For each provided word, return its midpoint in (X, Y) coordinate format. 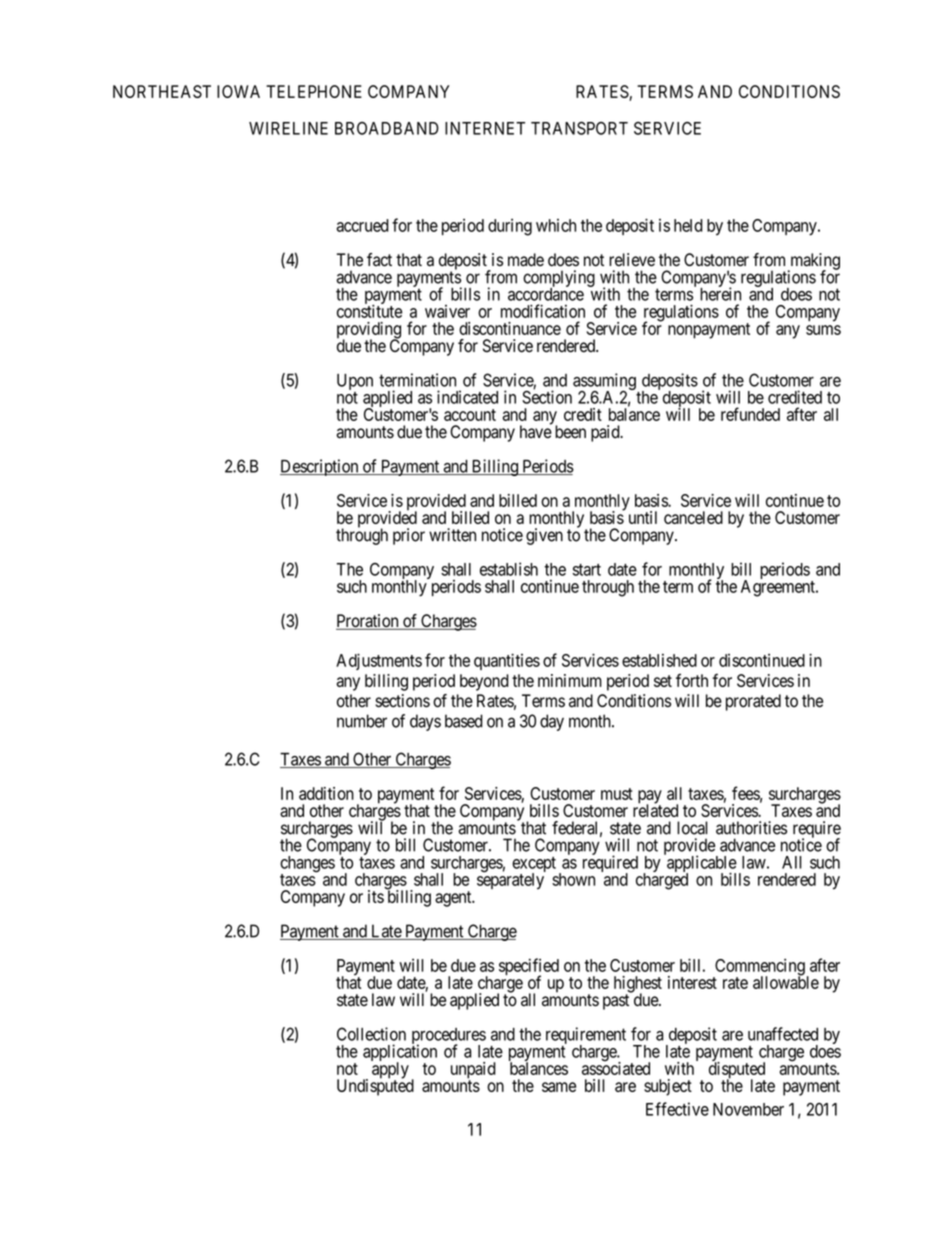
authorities (751, 828)
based (464, 721)
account (470, 415)
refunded (750, 414)
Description (320, 467)
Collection (371, 1034)
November (748, 1109)
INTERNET (485, 128)
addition (326, 793)
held (688, 225)
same (559, 1087)
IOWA (238, 91)
